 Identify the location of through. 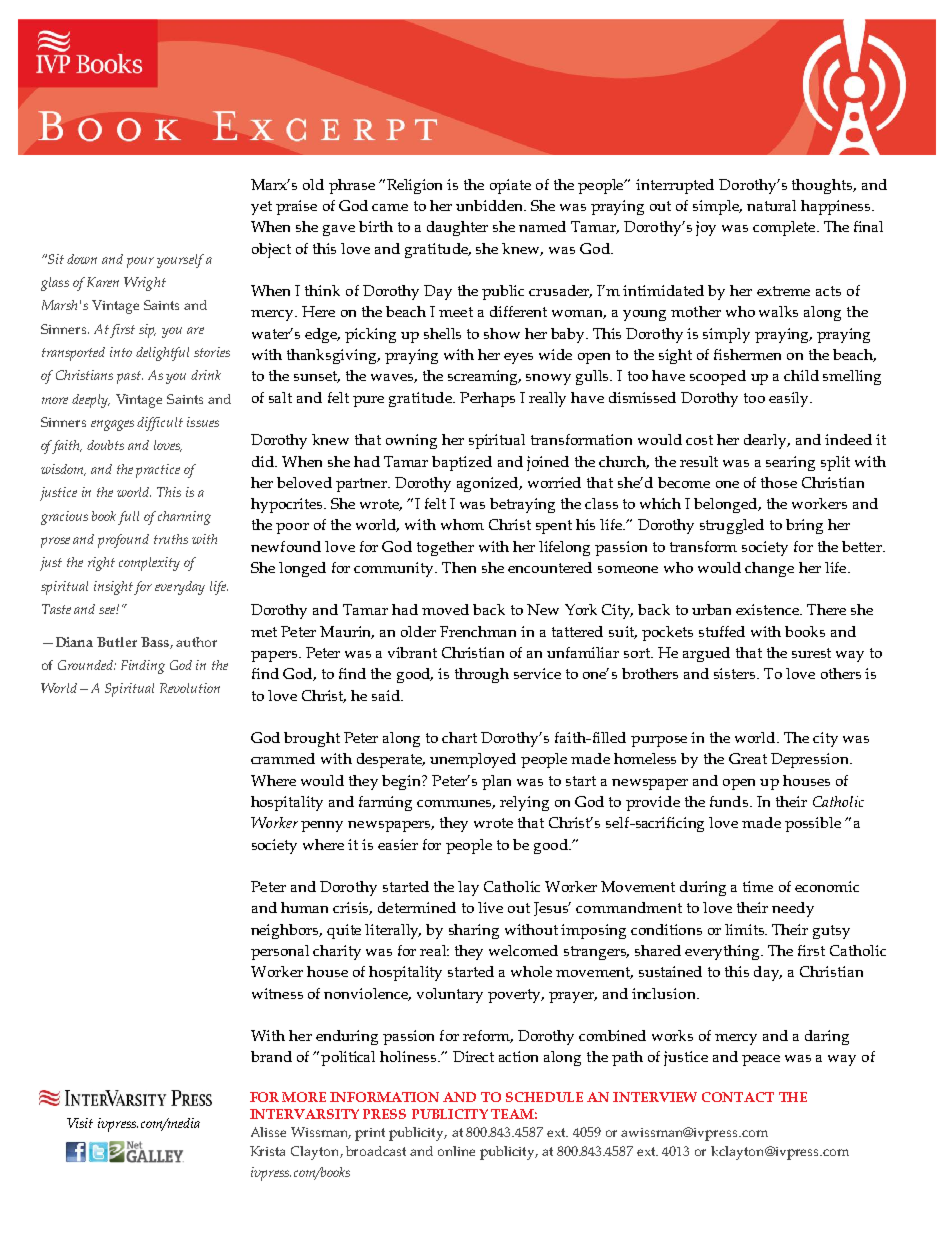
(482, 675).
